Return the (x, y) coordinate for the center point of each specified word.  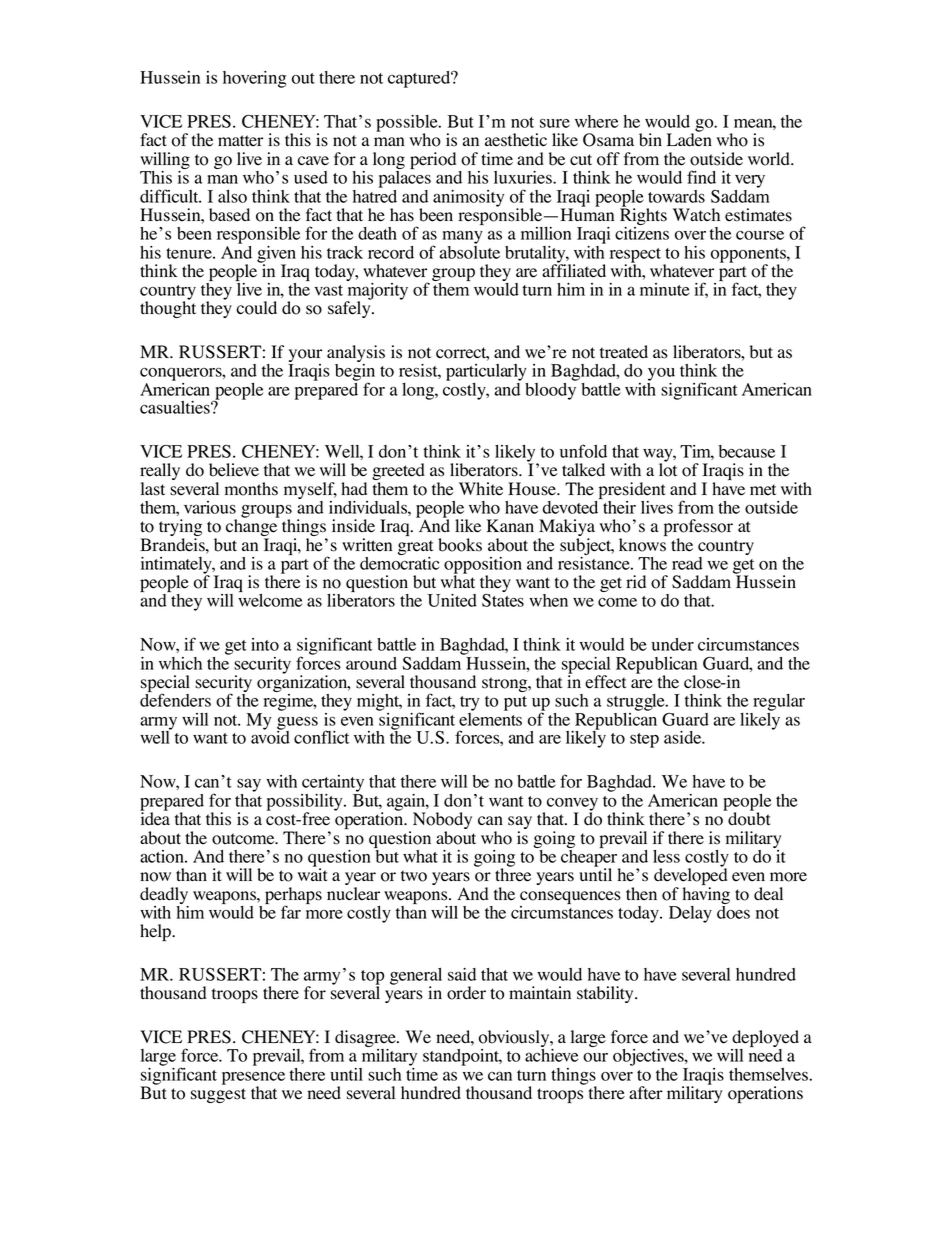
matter (240, 141)
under (673, 644)
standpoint (462, 1057)
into (265, 644)
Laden (689, 139)
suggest (218, 1095)
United (452, 600)
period (434, 162)
